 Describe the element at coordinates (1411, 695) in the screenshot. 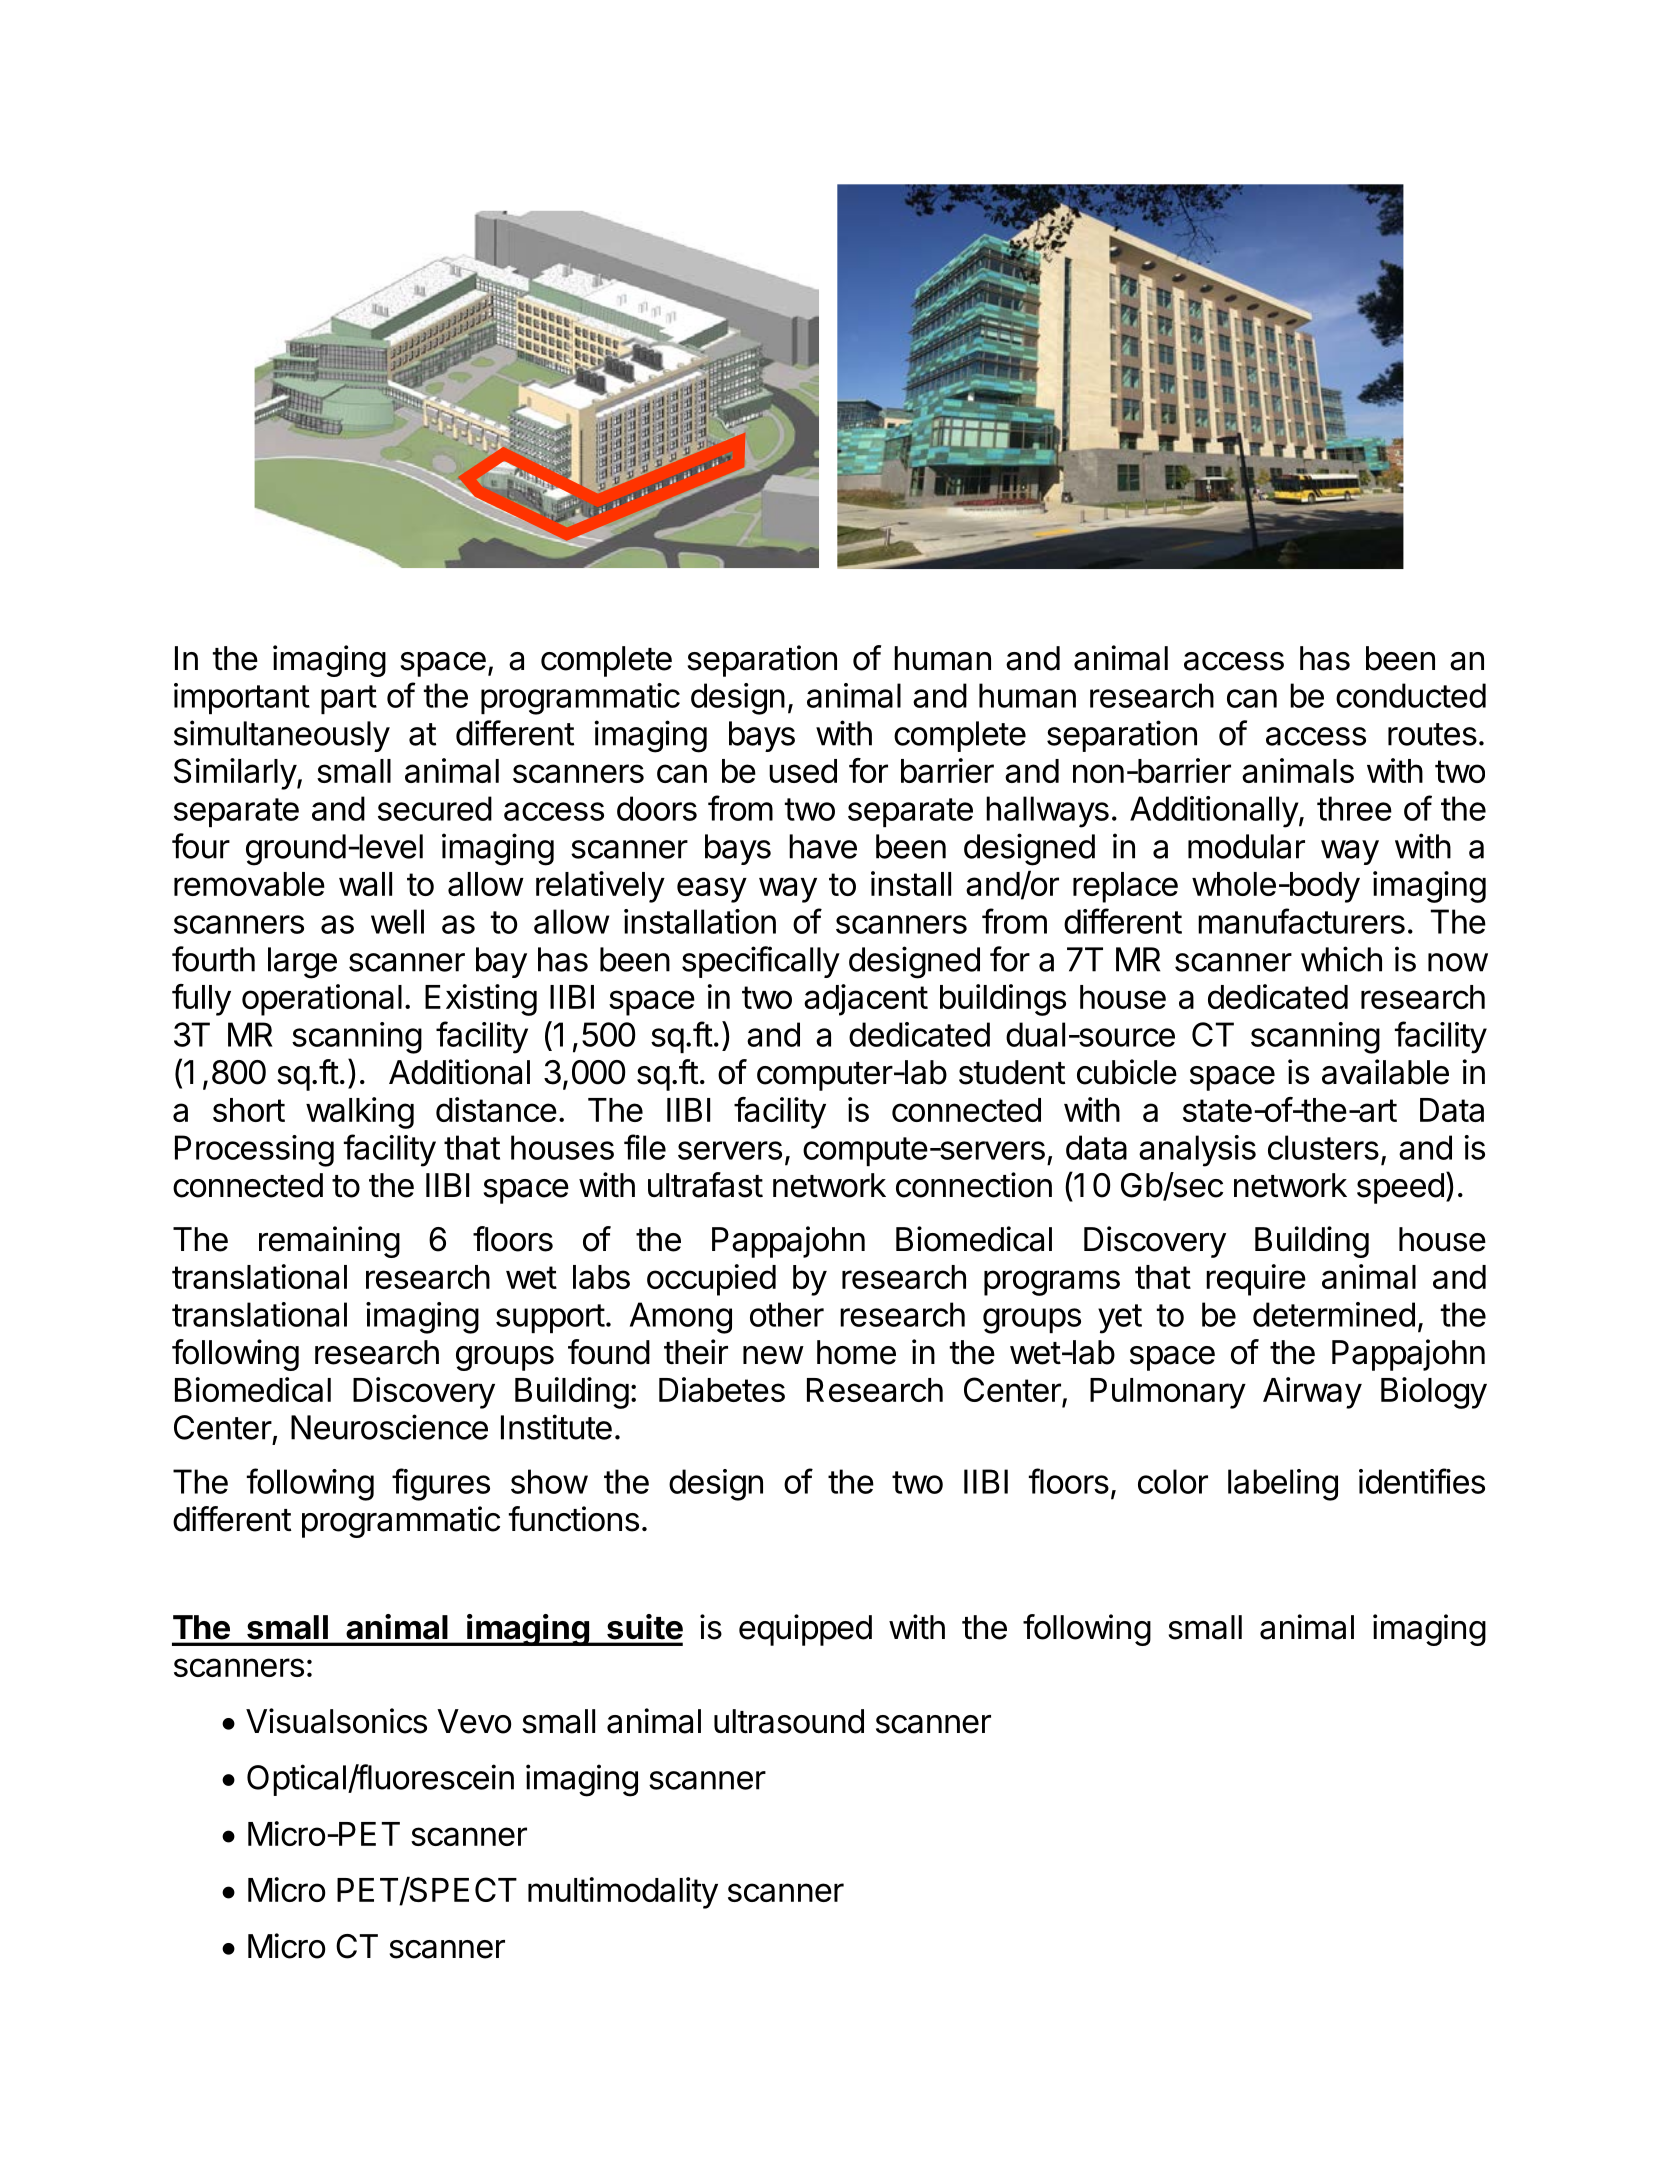

I see `conducted` at that location.
